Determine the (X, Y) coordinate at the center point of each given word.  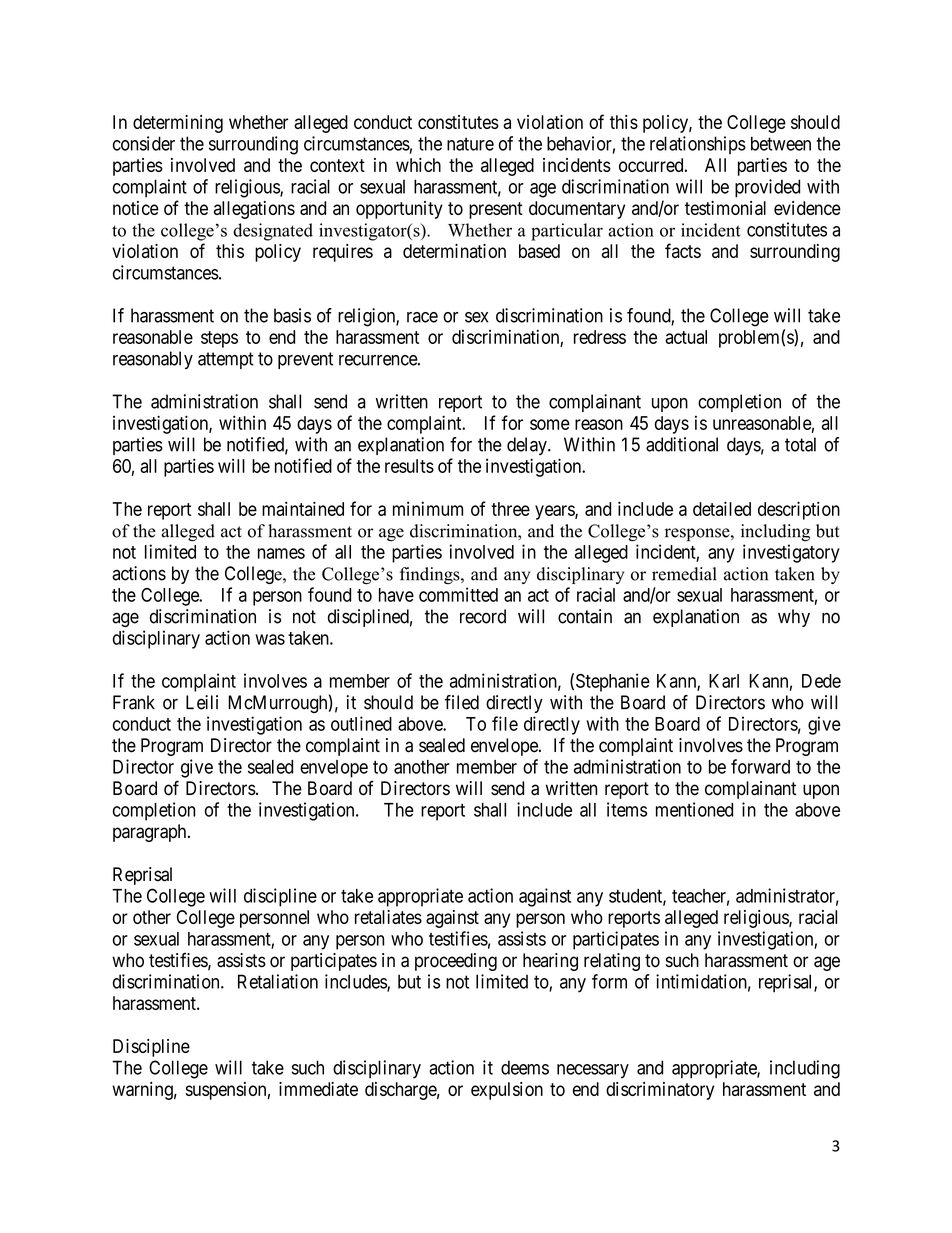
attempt (226, 360)
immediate (318, 1089)
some (550, 424)
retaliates (388, 917)
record (483, 616)
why (794, 618)
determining (178, 124)
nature (470, 144)
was (270, 639)
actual (686, 337)
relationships (698, 145)
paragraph (151, 833)
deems (525, 1067)
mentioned (694, 809)
